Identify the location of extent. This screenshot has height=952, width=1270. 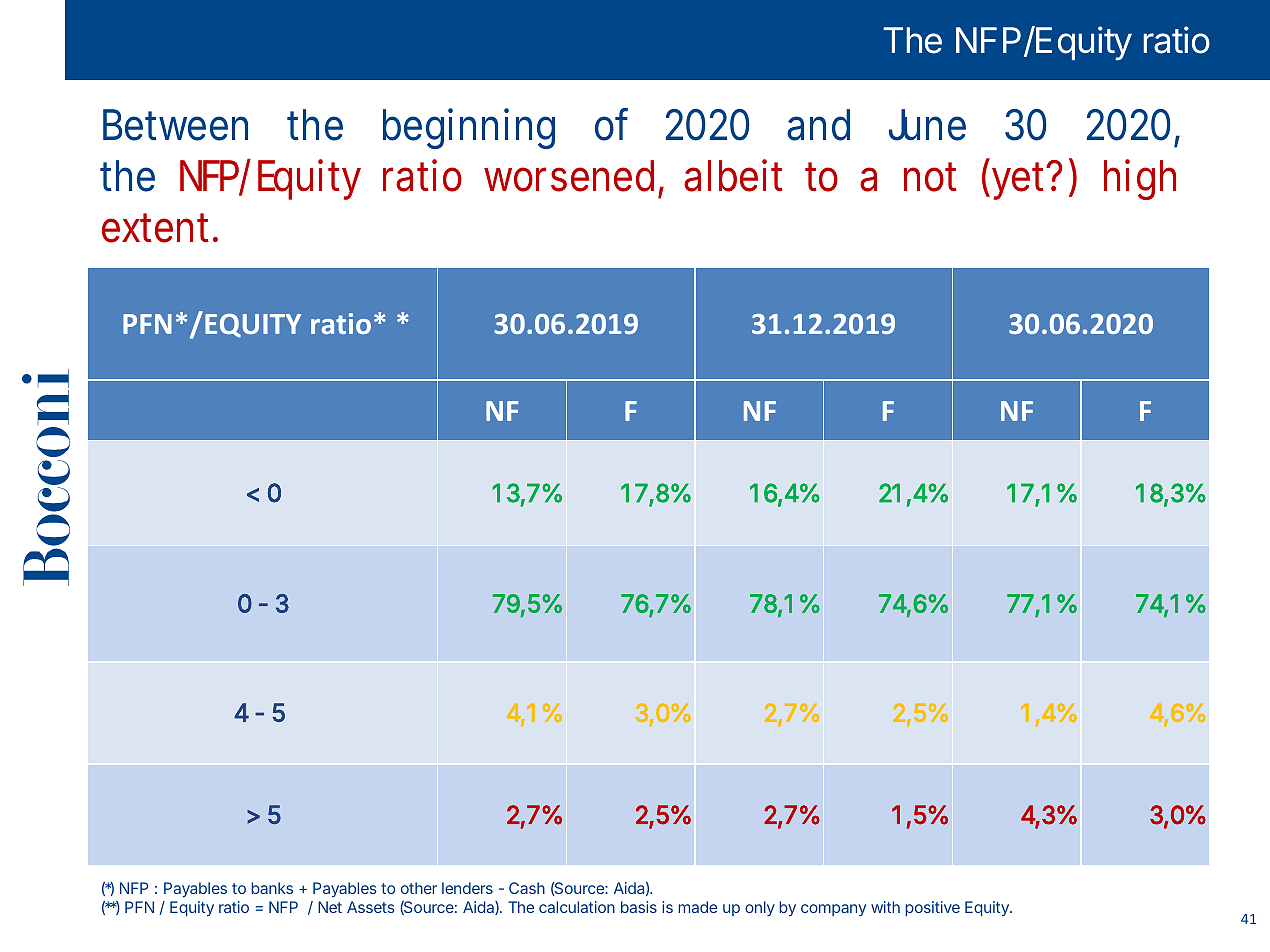
(160, 228).
